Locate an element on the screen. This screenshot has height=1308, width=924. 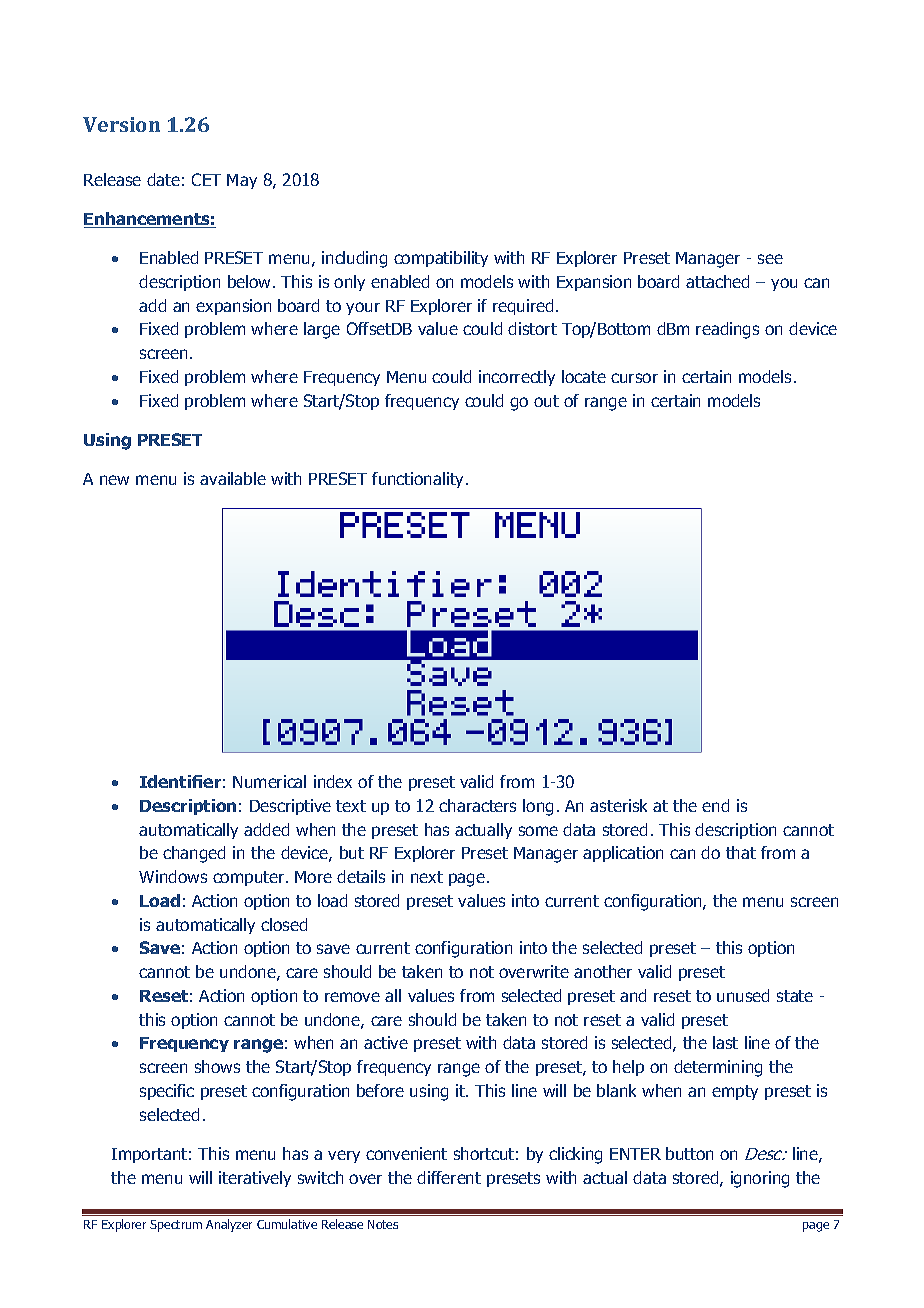
CET is located at coordinates (206, 179).
